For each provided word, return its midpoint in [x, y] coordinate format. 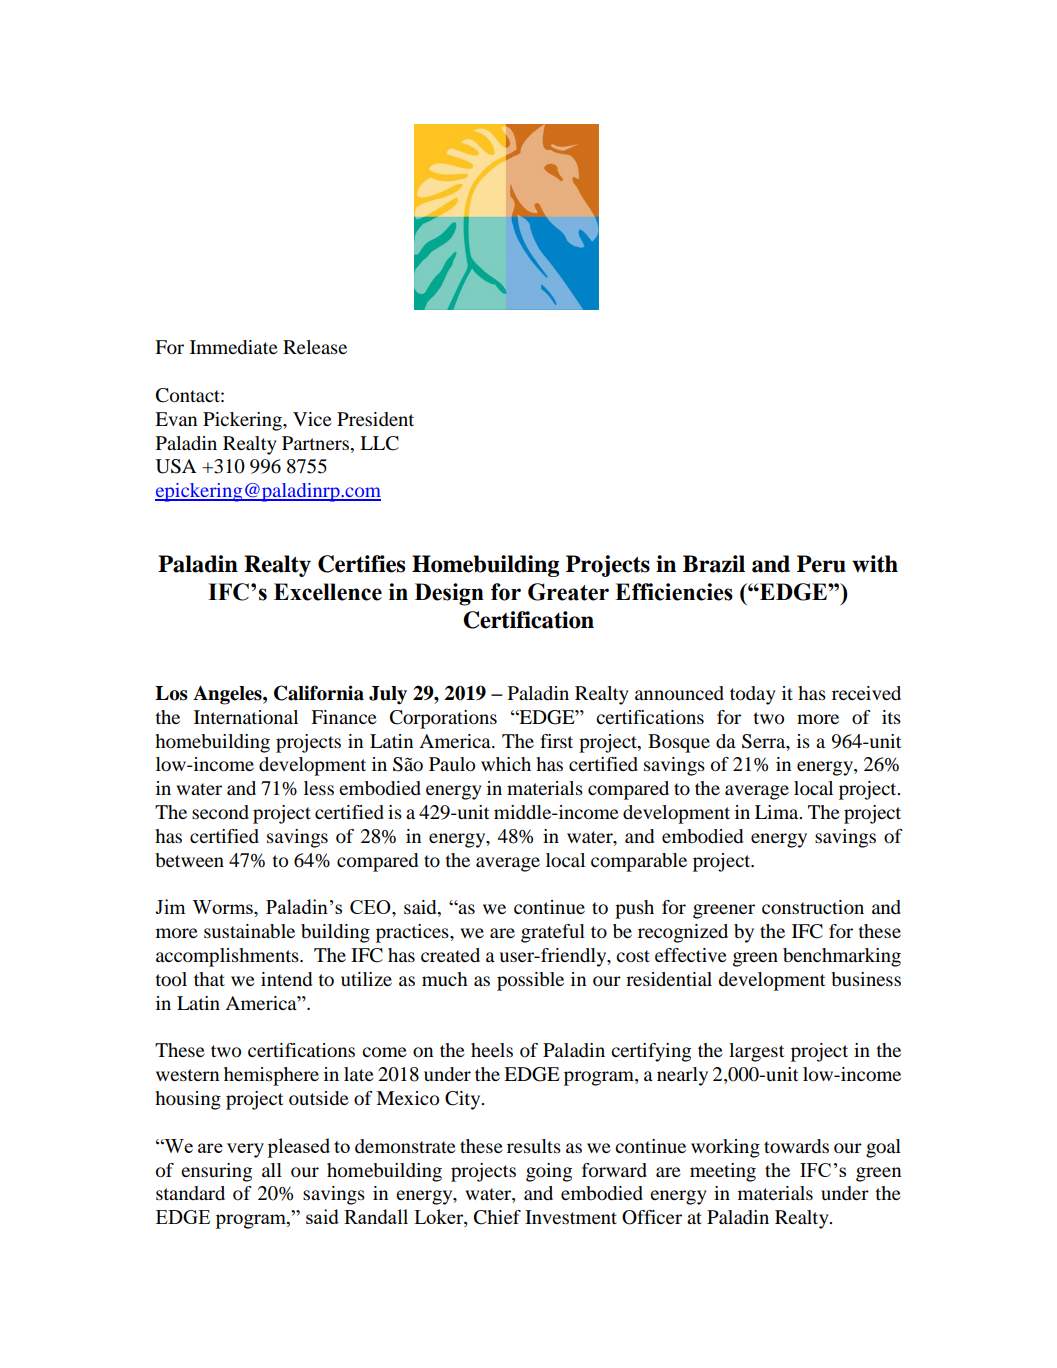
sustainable [249, 931]
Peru [821, 564]
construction [813, 907]
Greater [568, 592]
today [753, 695]
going [549, 1172]
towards [796, 1146]
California [319, 693]
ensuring [216, 1172]
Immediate [234, 347]
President [375, 419]
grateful [553, 933]
